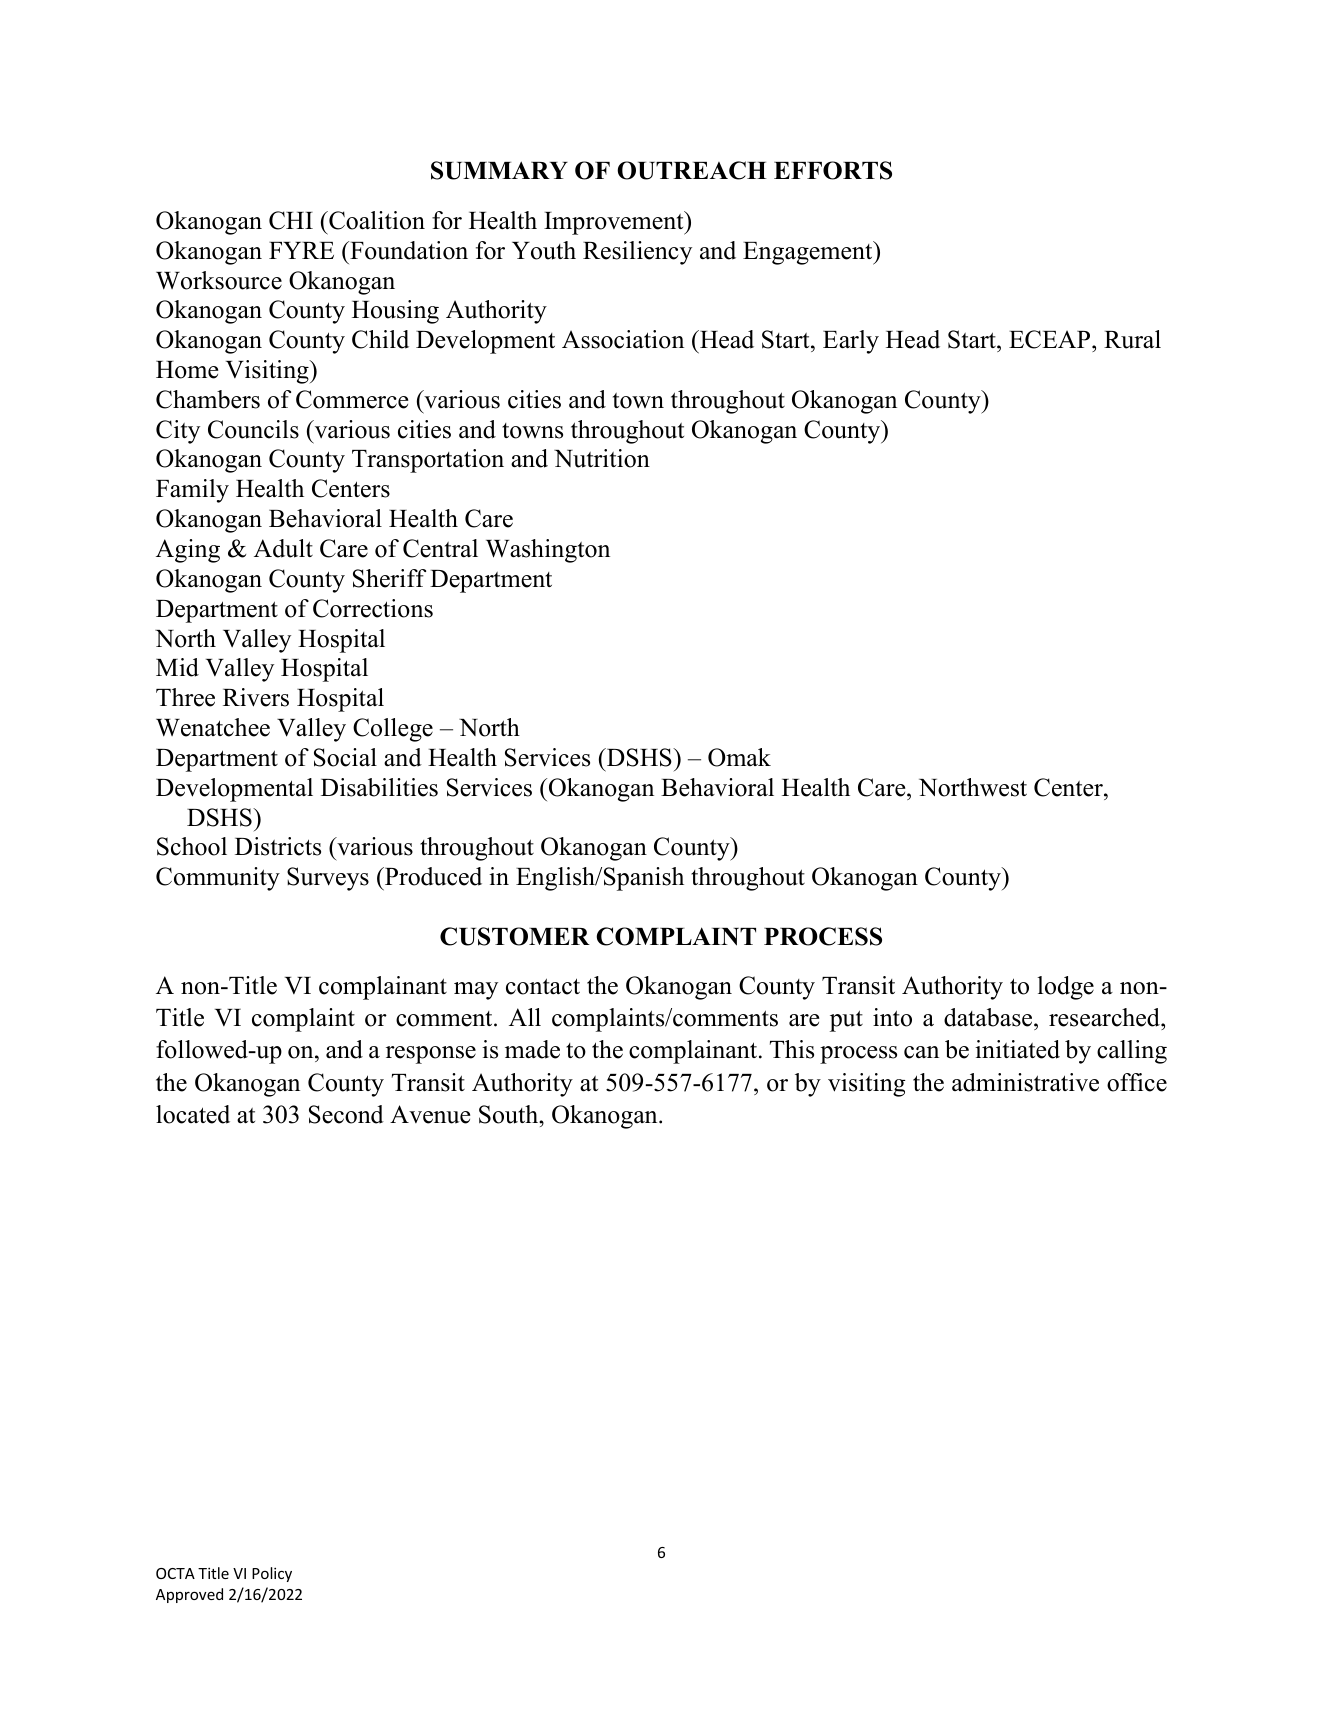 The width and height of the screenshot is (1323, 1712). I want to click on EFFORTS, so click(833, 170).
